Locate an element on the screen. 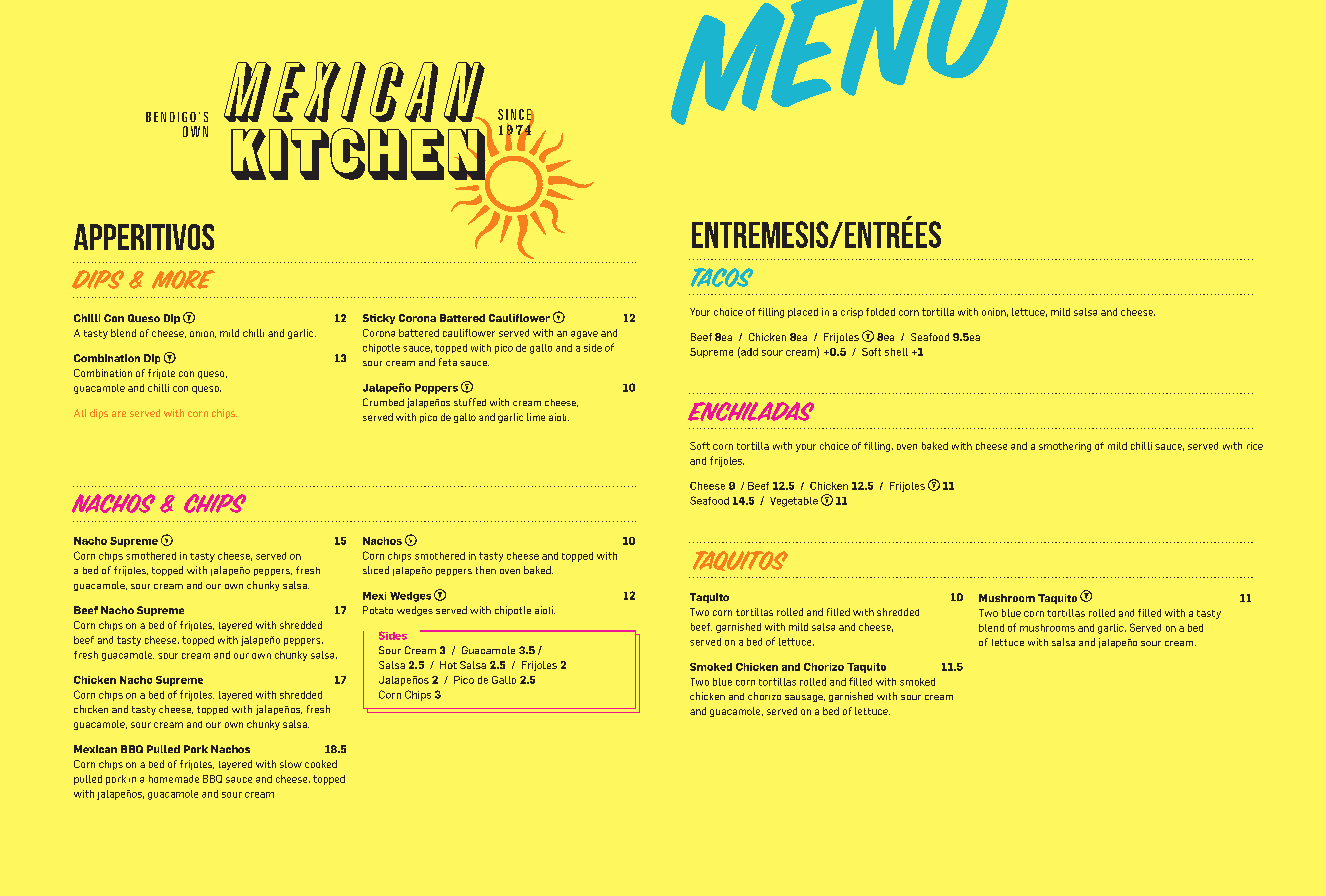 The width and height of the screenshot is (1326, 896). MORE is located at coordinates (183, 279).
